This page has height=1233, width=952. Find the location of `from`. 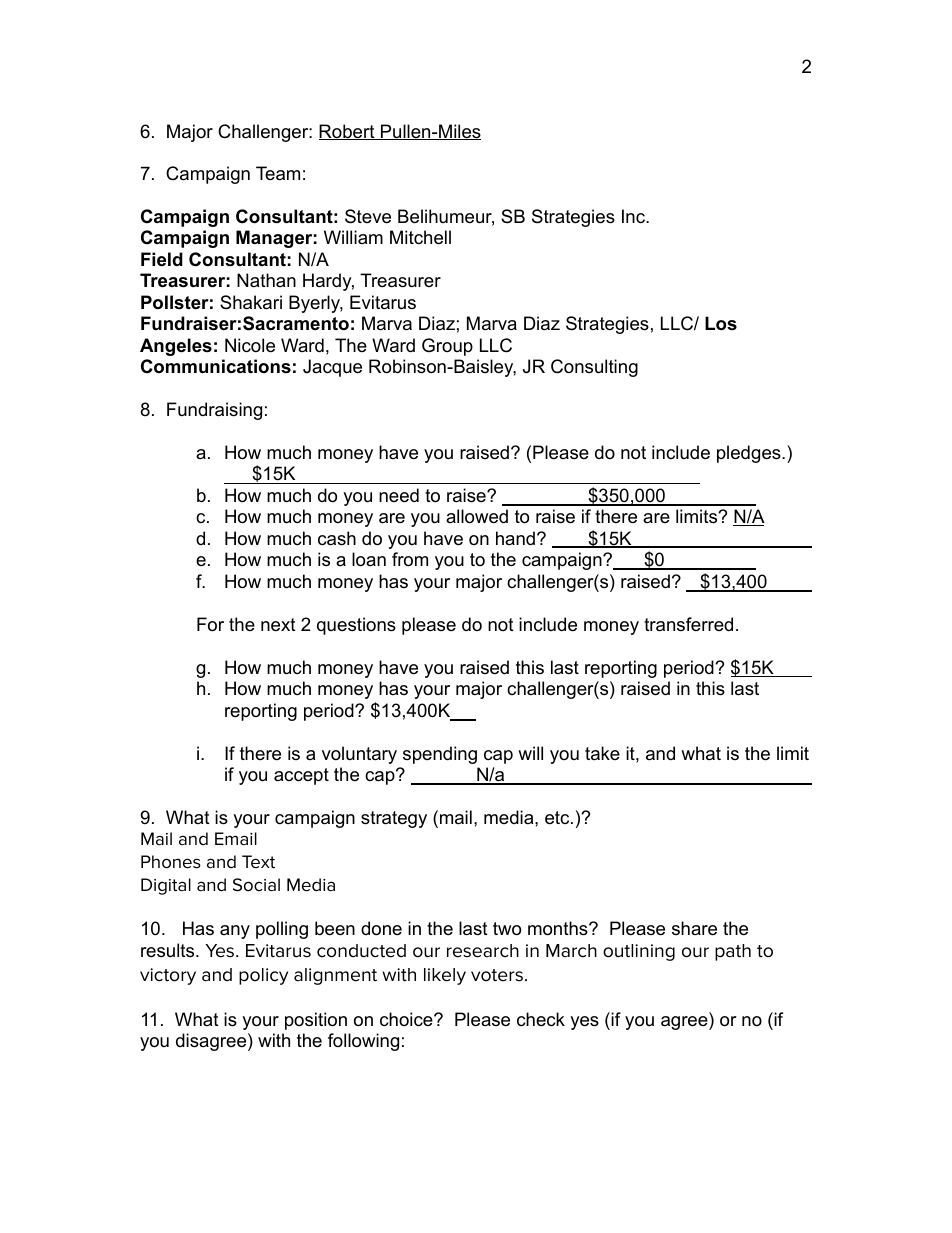

from is located at coordinates (410, 559).
